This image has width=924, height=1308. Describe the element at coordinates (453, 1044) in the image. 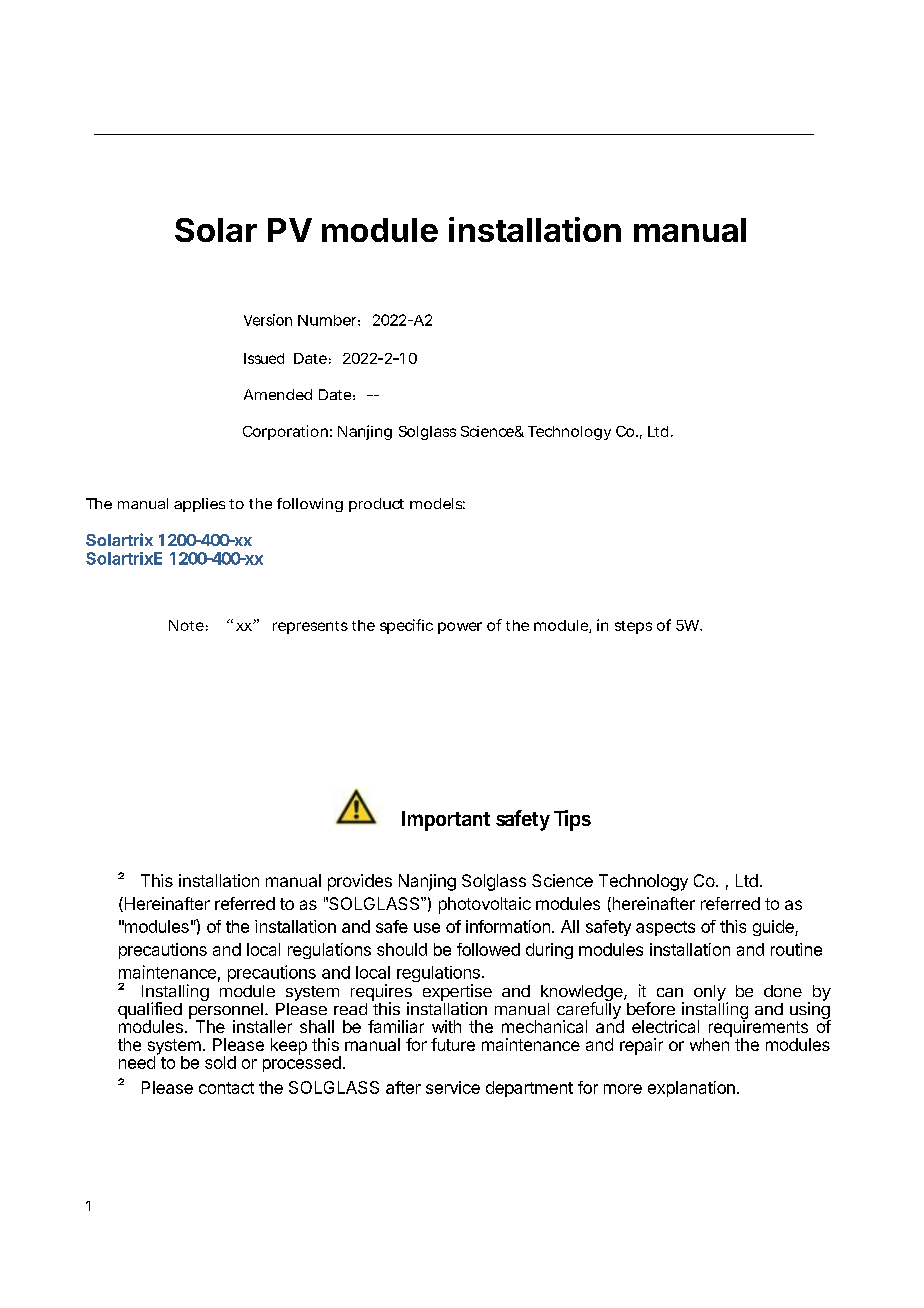

I see `future` at that location.
